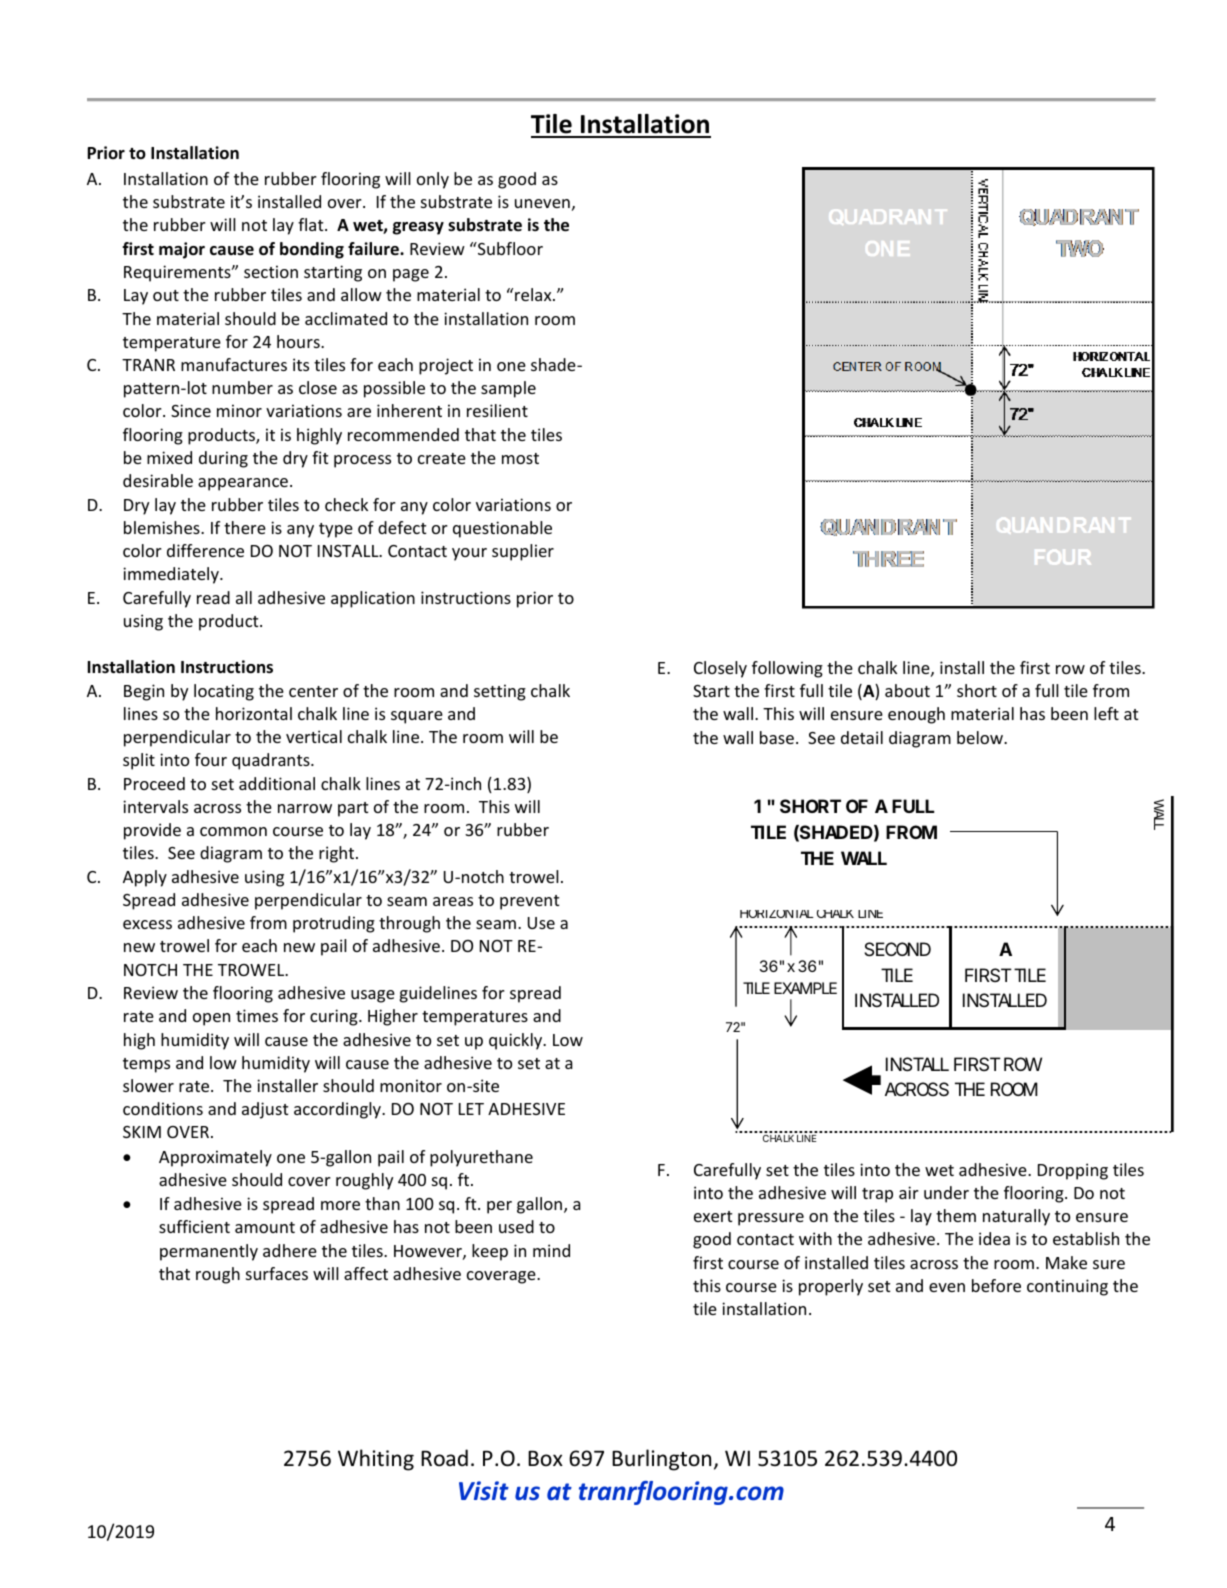  What do you see at coordinates (376, 1460) in the page?
I see `Whiting` at bounding box center [376, 1460].
